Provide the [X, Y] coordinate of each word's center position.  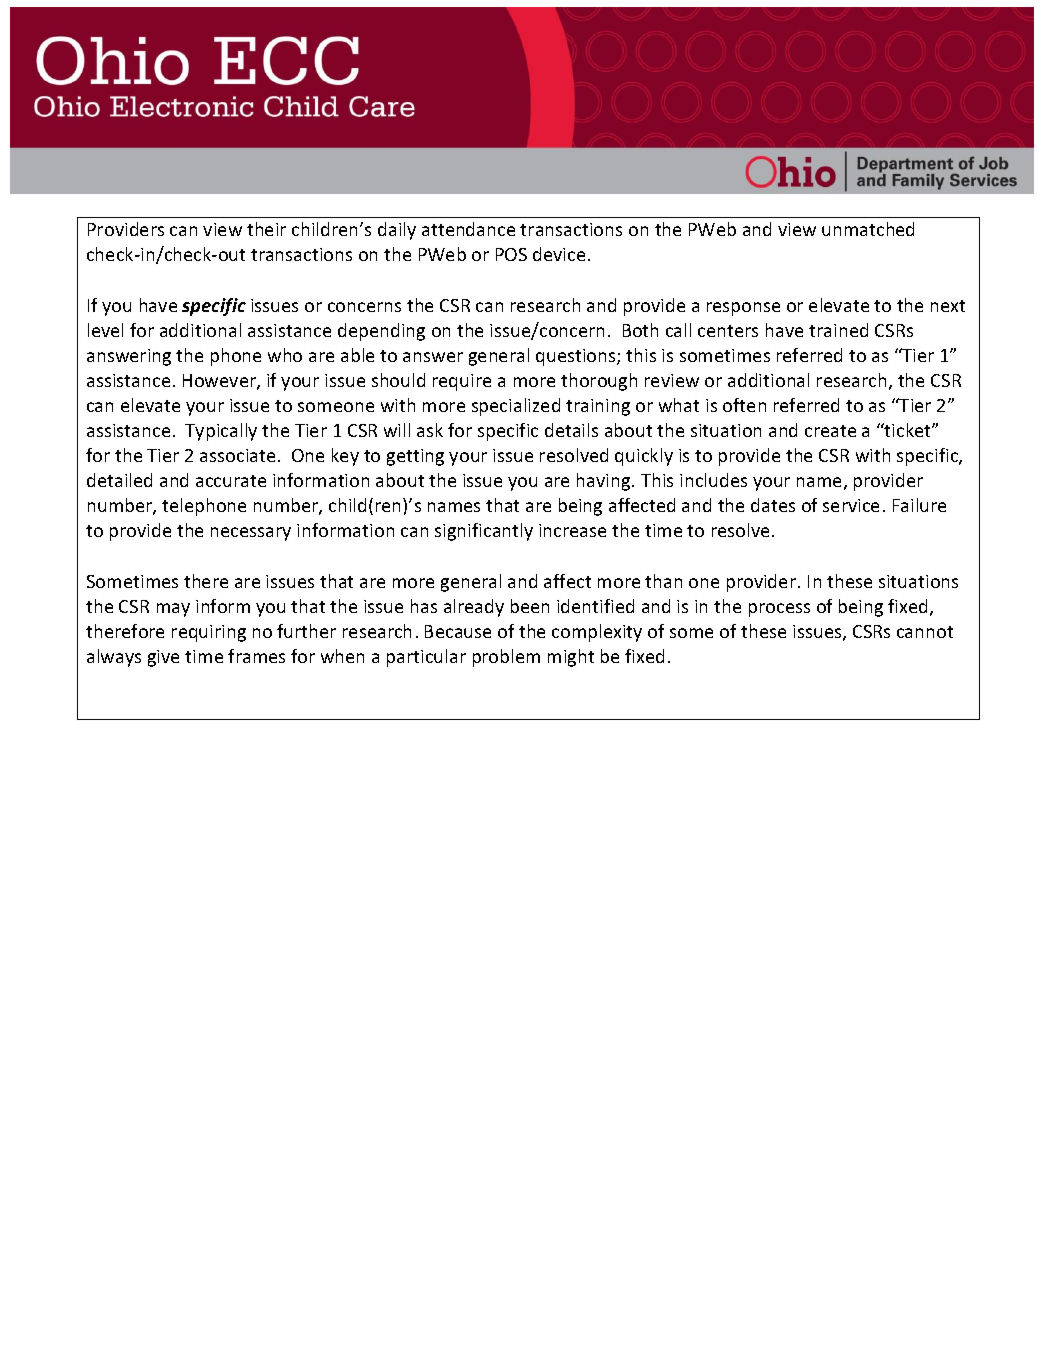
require [462, 382]
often [744, 405]
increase [572, 530]
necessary [251, 534]
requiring [209, 633]
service [851, 505]
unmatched [868, 229]
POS [511, 254]
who [285, 355]
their [266, 229]
